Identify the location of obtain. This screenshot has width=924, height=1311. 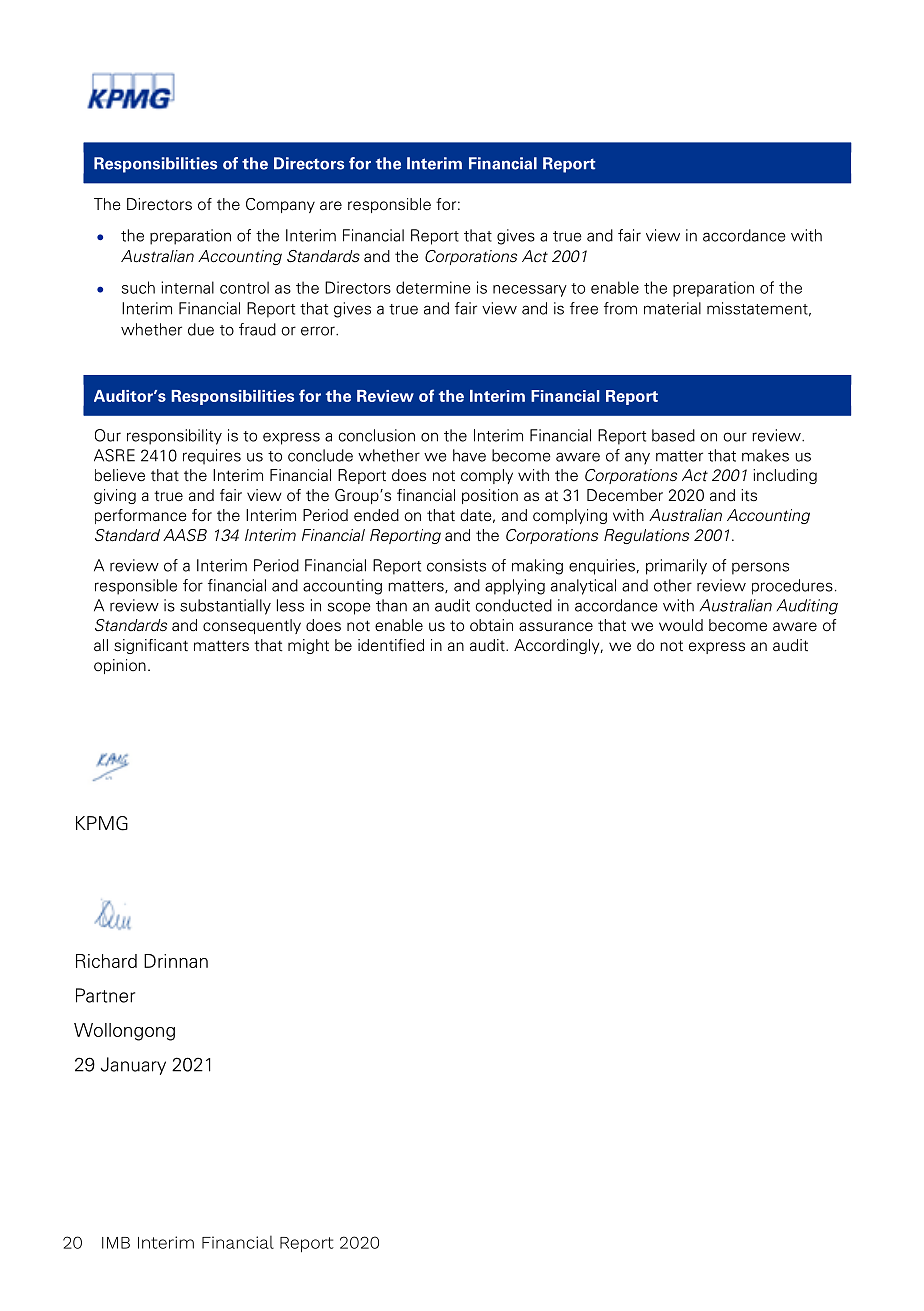
(491, 625).
